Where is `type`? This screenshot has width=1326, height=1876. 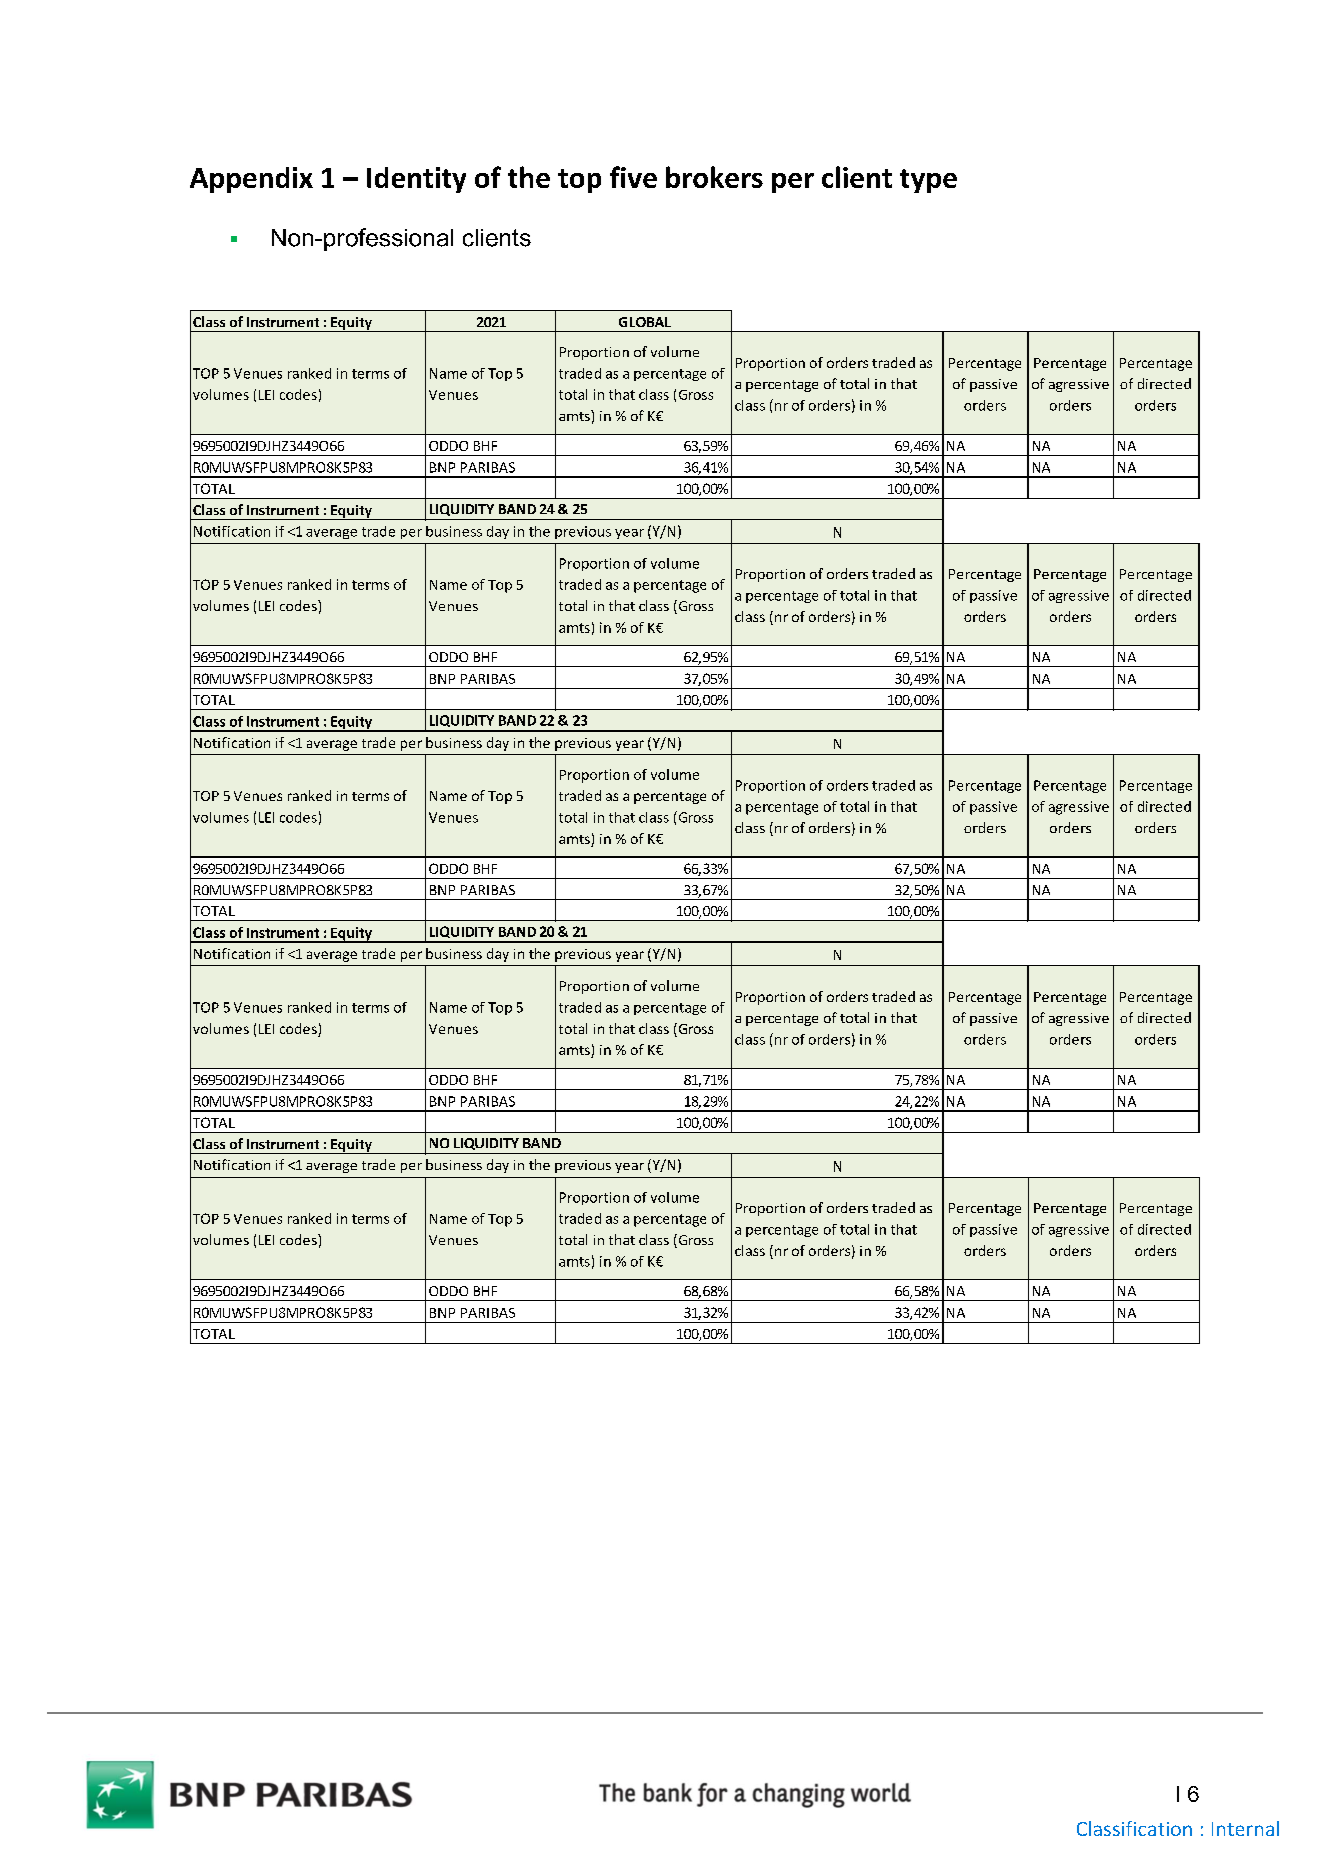
type is located at coordinates (928, 181).
